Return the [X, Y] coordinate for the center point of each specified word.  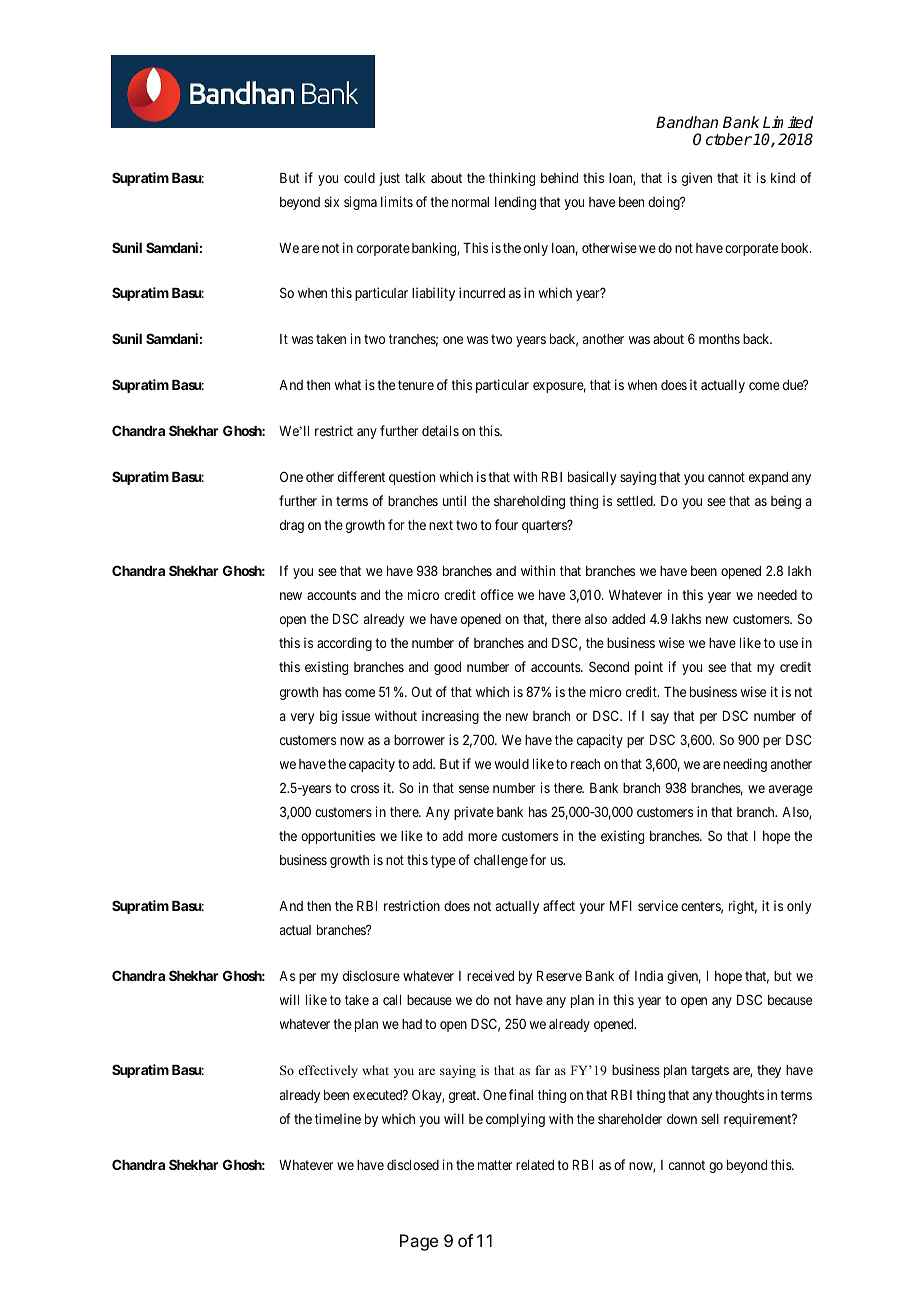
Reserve [559, 976]
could [359, 178]
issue [356, 715]
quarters [545, 526]
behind [559, 177]
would [512, 764]
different [361, 476]
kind [783, 177]
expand [768, 478]
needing [745, 765]
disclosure [371, 975]
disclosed [413, 1164]
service [658, 905]
